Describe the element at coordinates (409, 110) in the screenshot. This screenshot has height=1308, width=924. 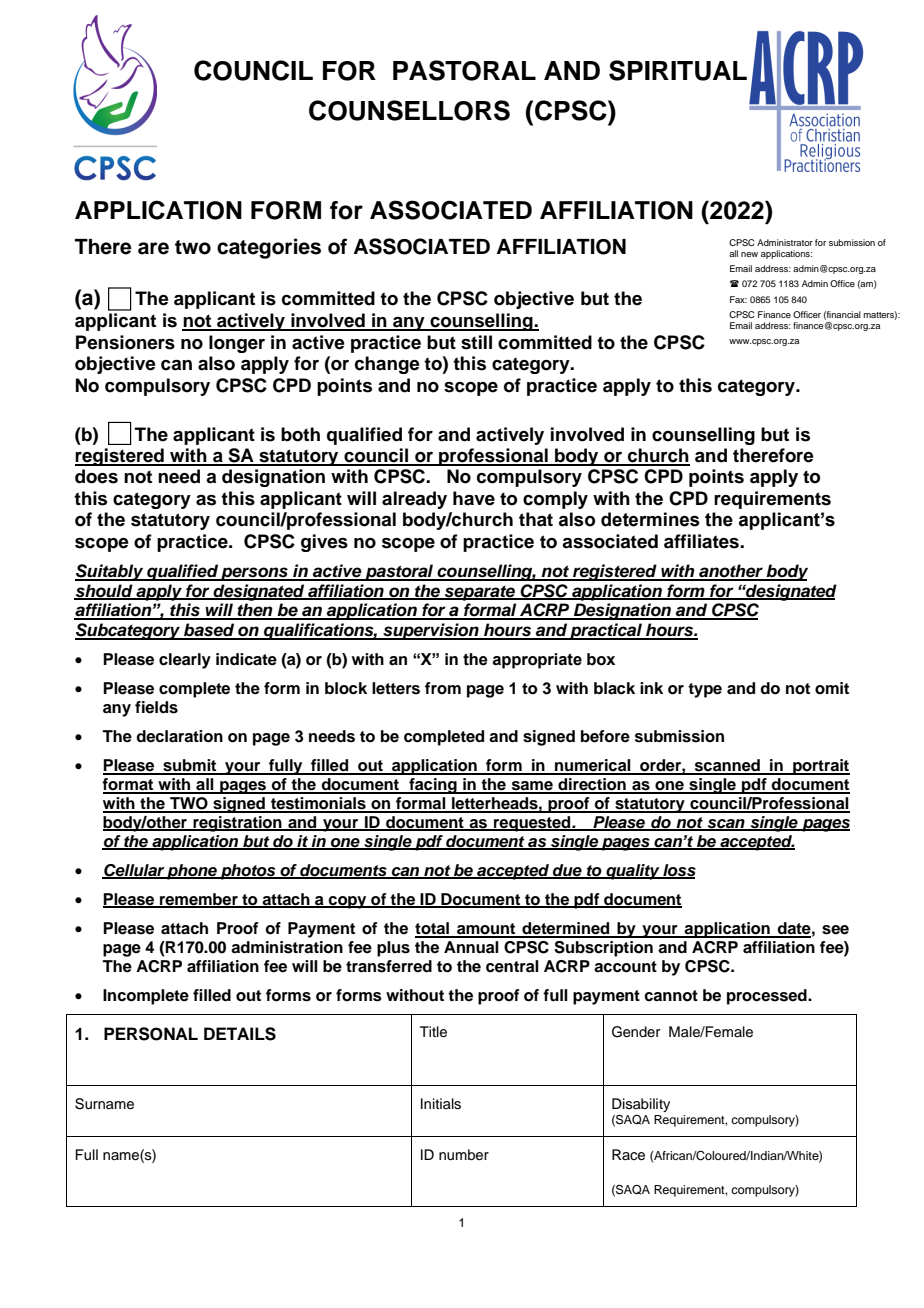
I see `COUNSELLORS` at that location.
